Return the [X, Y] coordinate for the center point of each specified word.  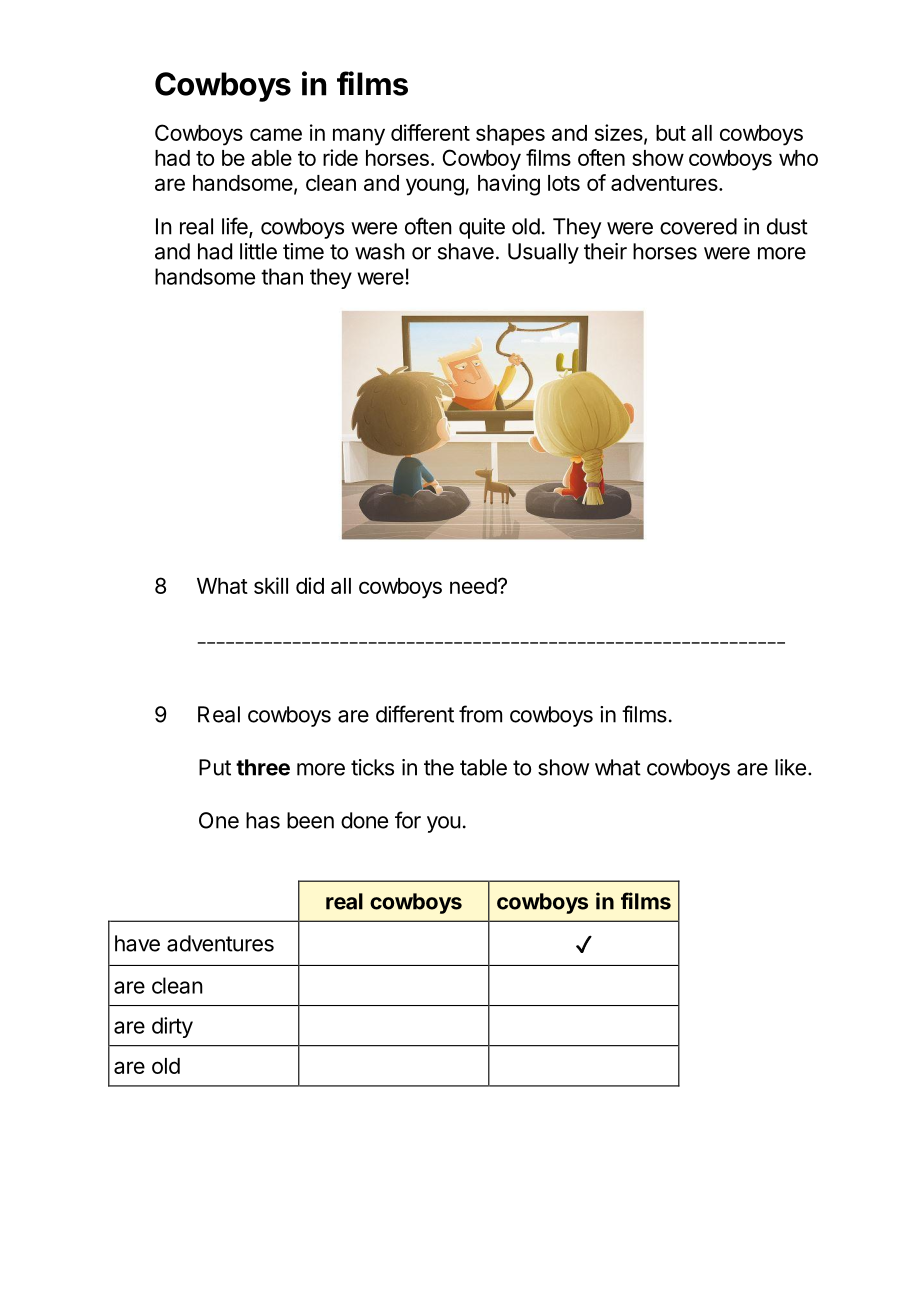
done [364, 820]
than [282, 276]
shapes [510, 135]
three [263, 767]
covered [698, 226]
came [276, 134]
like [790, 767]
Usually [543, 253]
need [473, 586]
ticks [372, 767]
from [480, 714]
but [671, 133]
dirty [172, 1027]
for [408, 820]
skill [271, 585]
